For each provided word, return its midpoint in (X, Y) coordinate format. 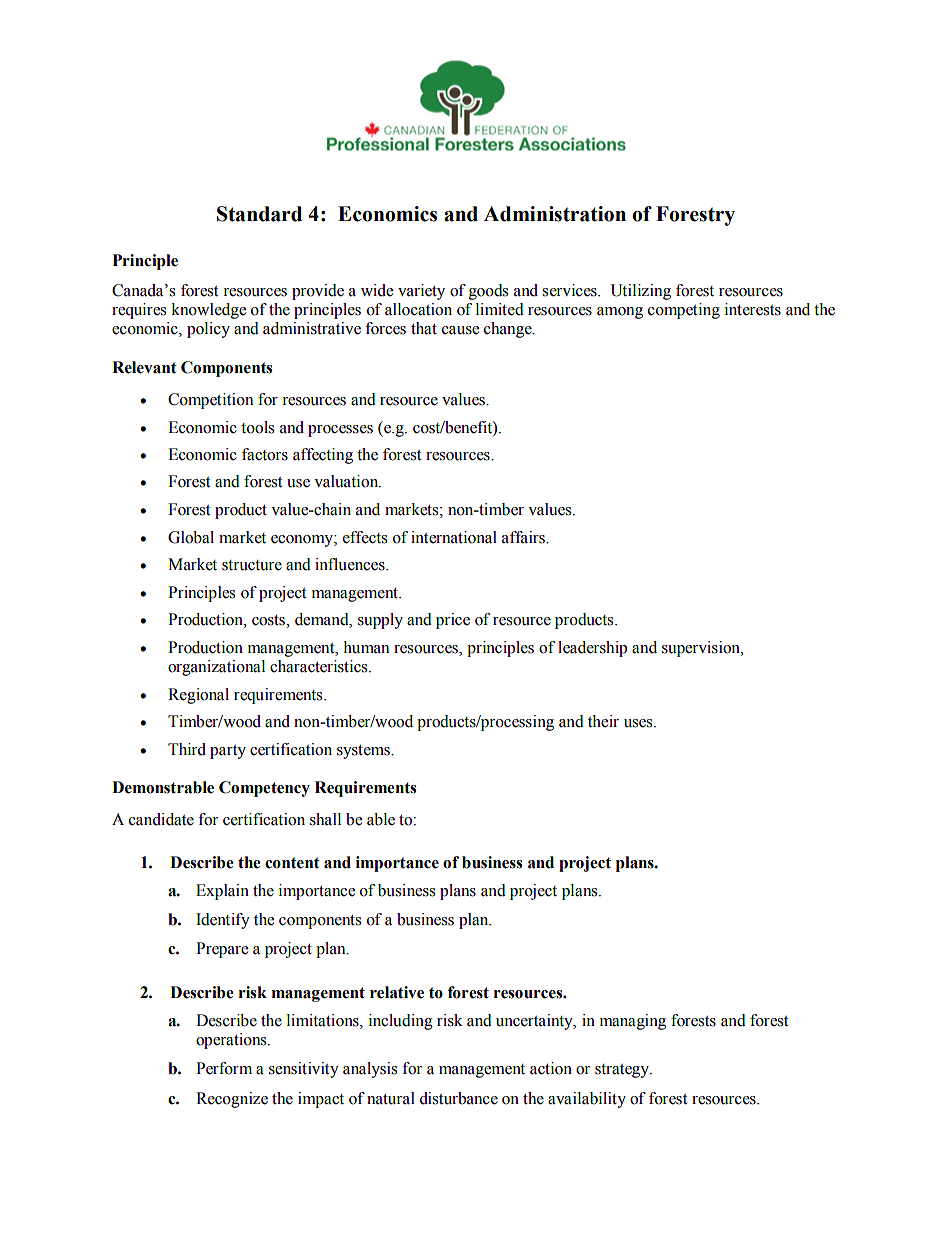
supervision (702, 649)
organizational (216, 668)
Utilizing (641, 292)
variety (421, 292)
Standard (259, 214)
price (453, 621)
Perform (224, 1068)
